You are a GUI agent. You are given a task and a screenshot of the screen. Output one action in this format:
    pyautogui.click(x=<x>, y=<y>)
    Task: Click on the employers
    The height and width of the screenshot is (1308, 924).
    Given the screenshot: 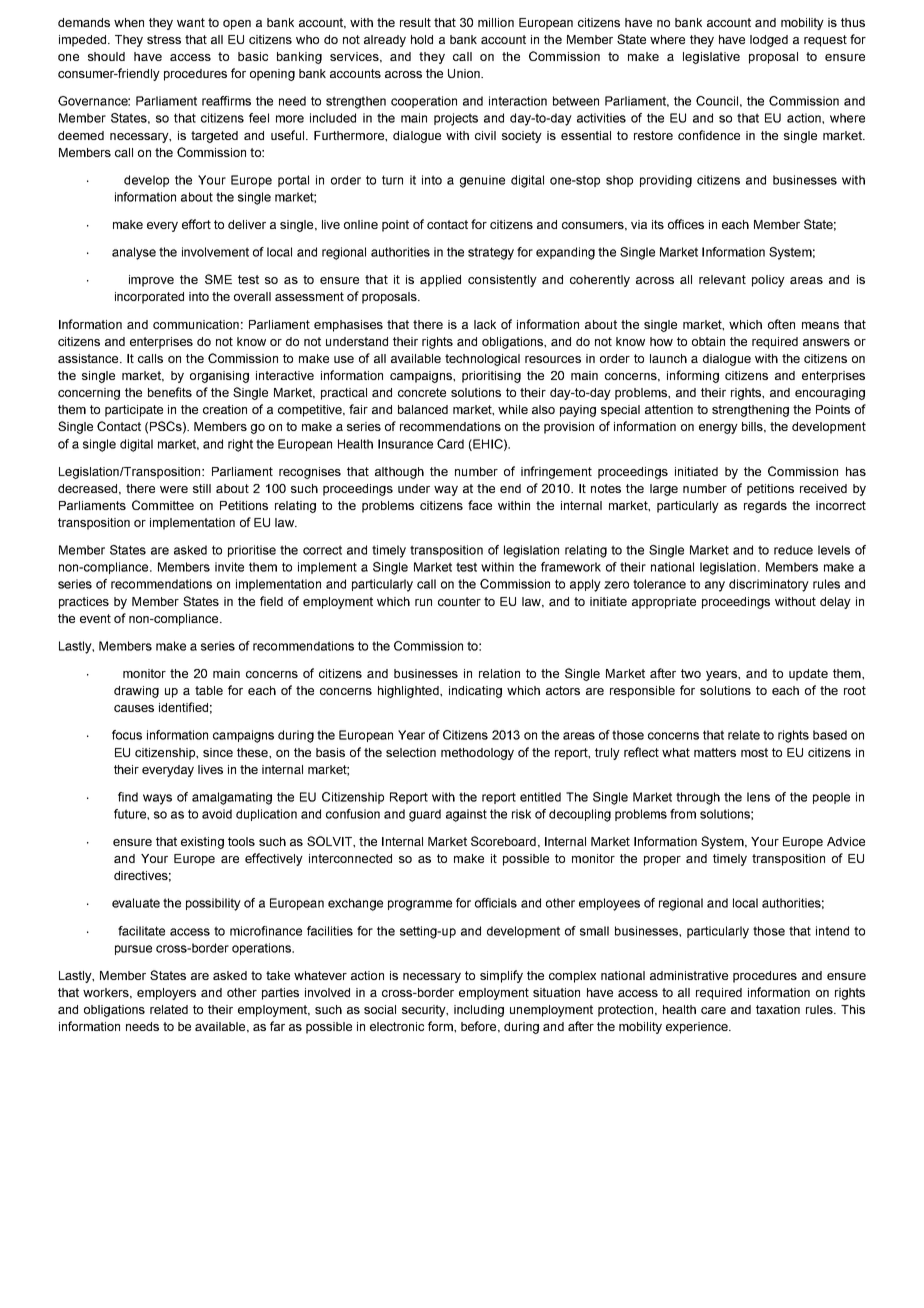 What is the action you would take?
    pyautogui.click(x=166, y=994)
